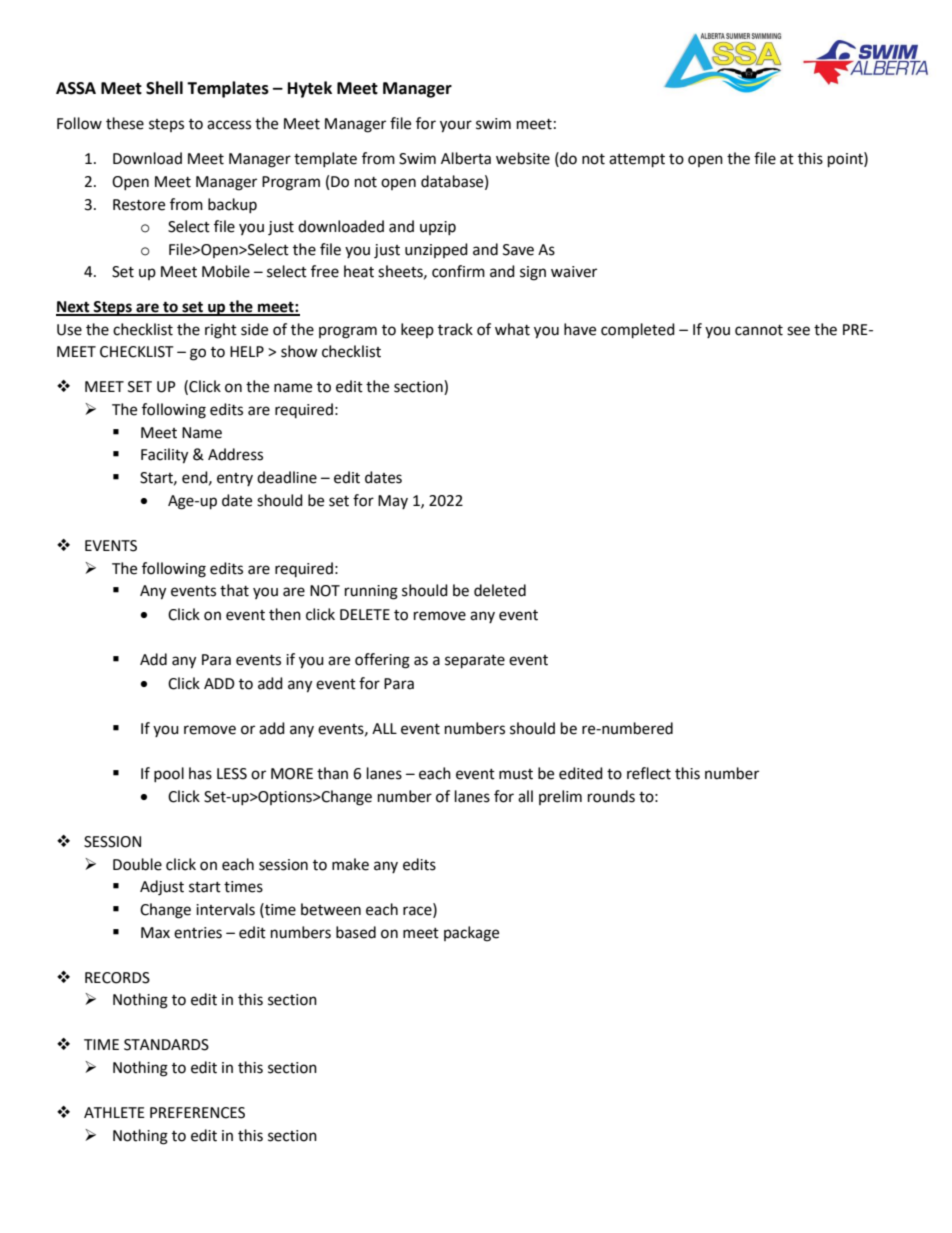  Describe the element at coordinates (471, 934) in the document. I see `package` at that location.
